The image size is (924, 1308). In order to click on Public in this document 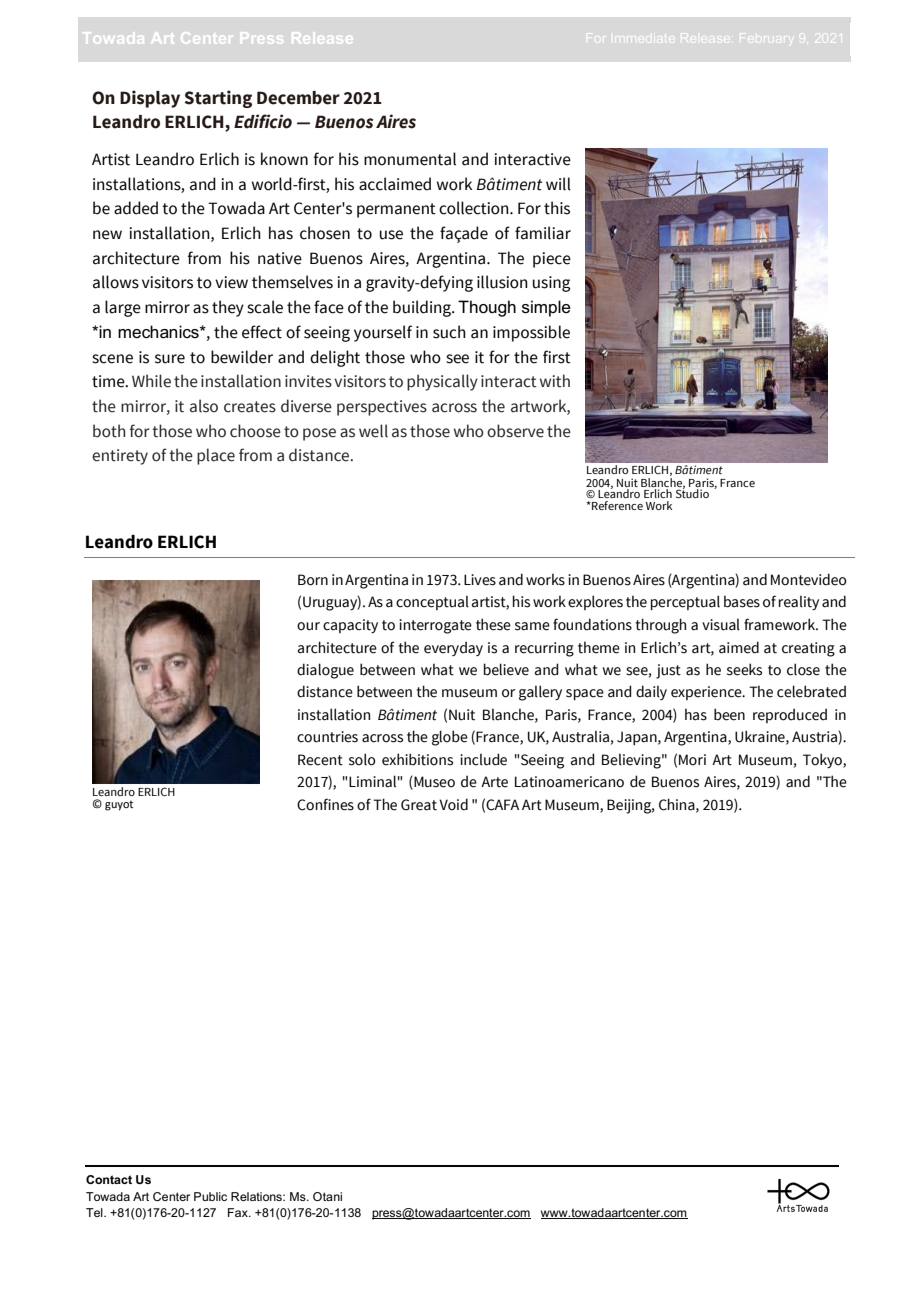, I will do `click(210, 1196)`.
